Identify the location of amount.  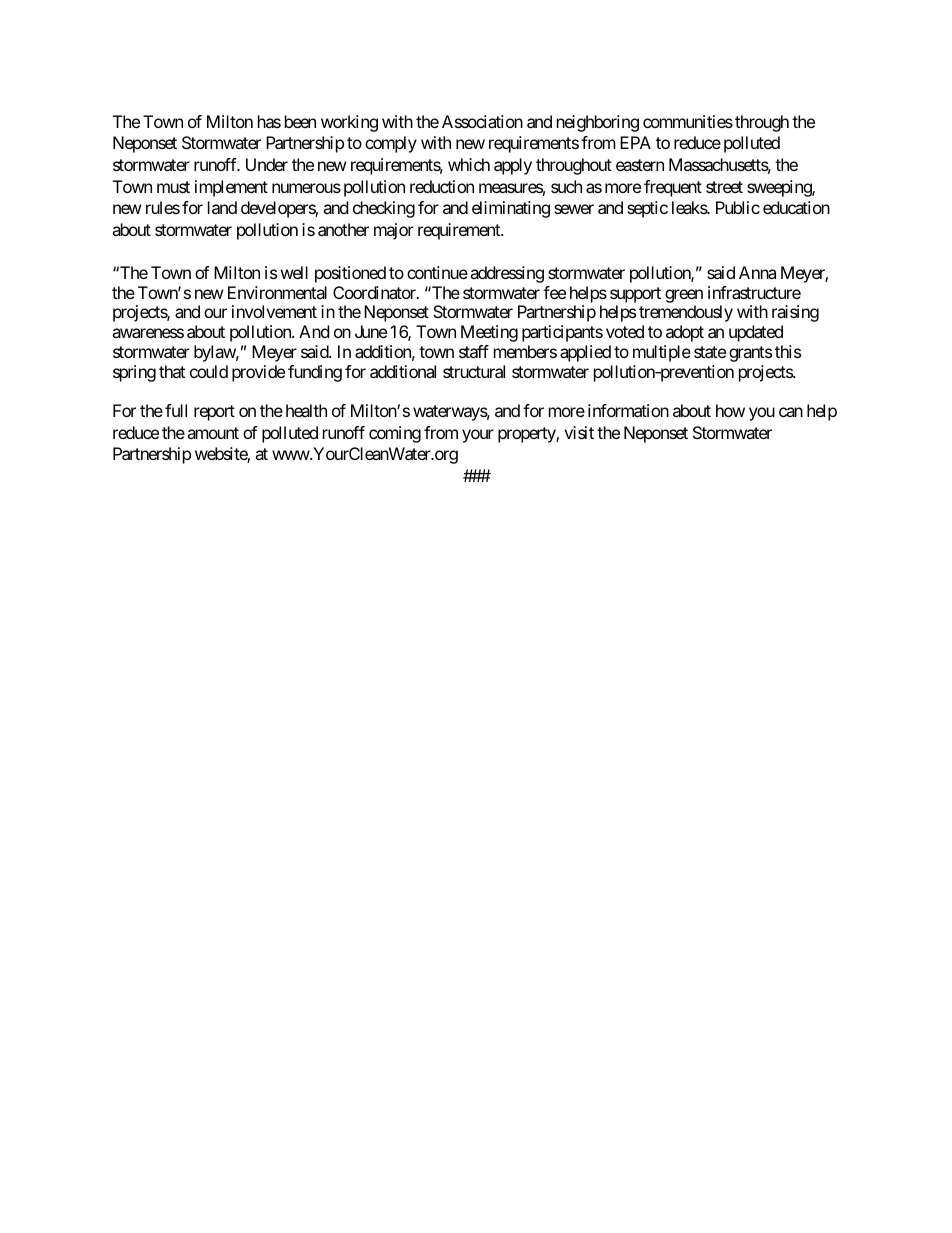
(213, 433).
